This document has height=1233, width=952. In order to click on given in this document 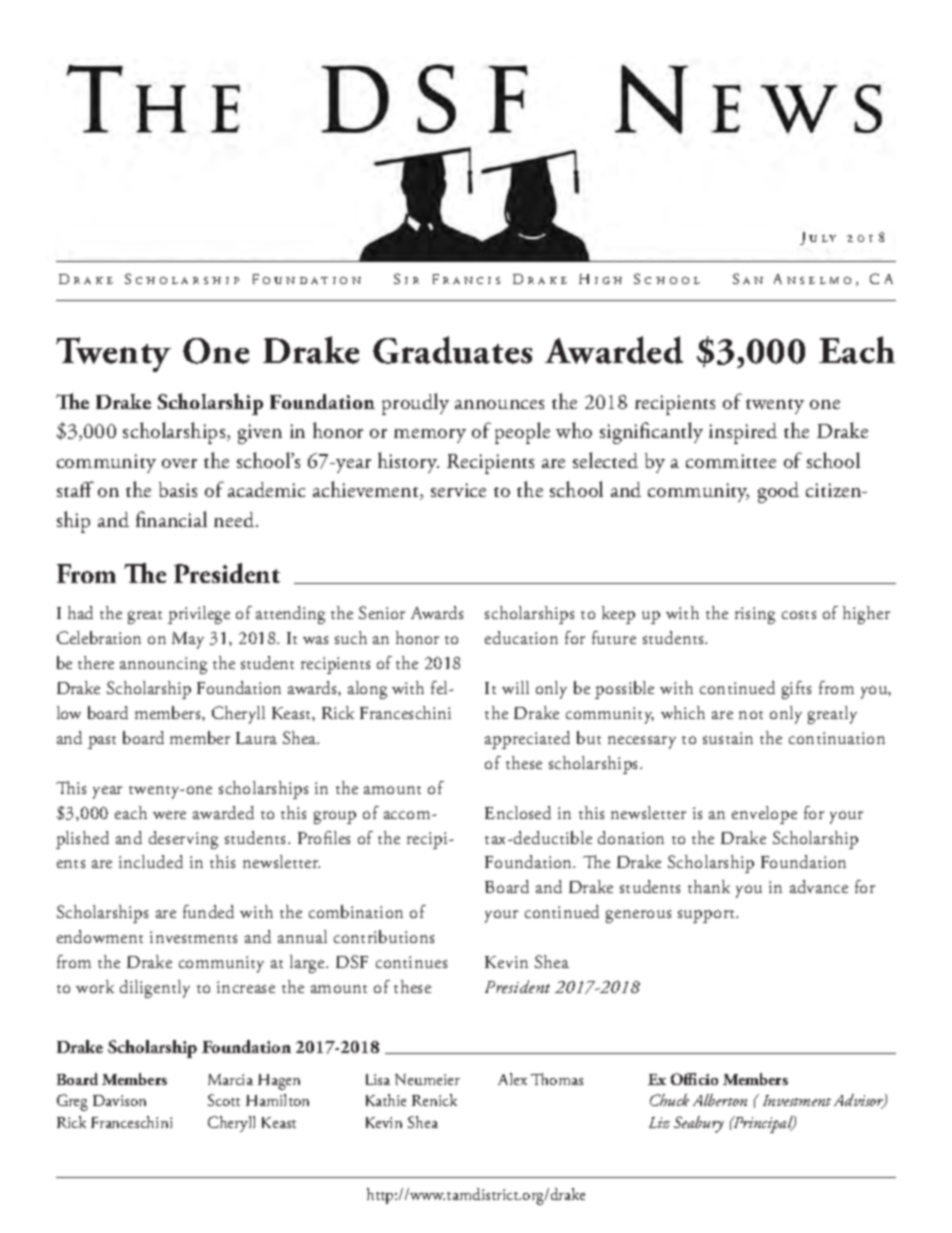, I will do `click(260, 434)`.
